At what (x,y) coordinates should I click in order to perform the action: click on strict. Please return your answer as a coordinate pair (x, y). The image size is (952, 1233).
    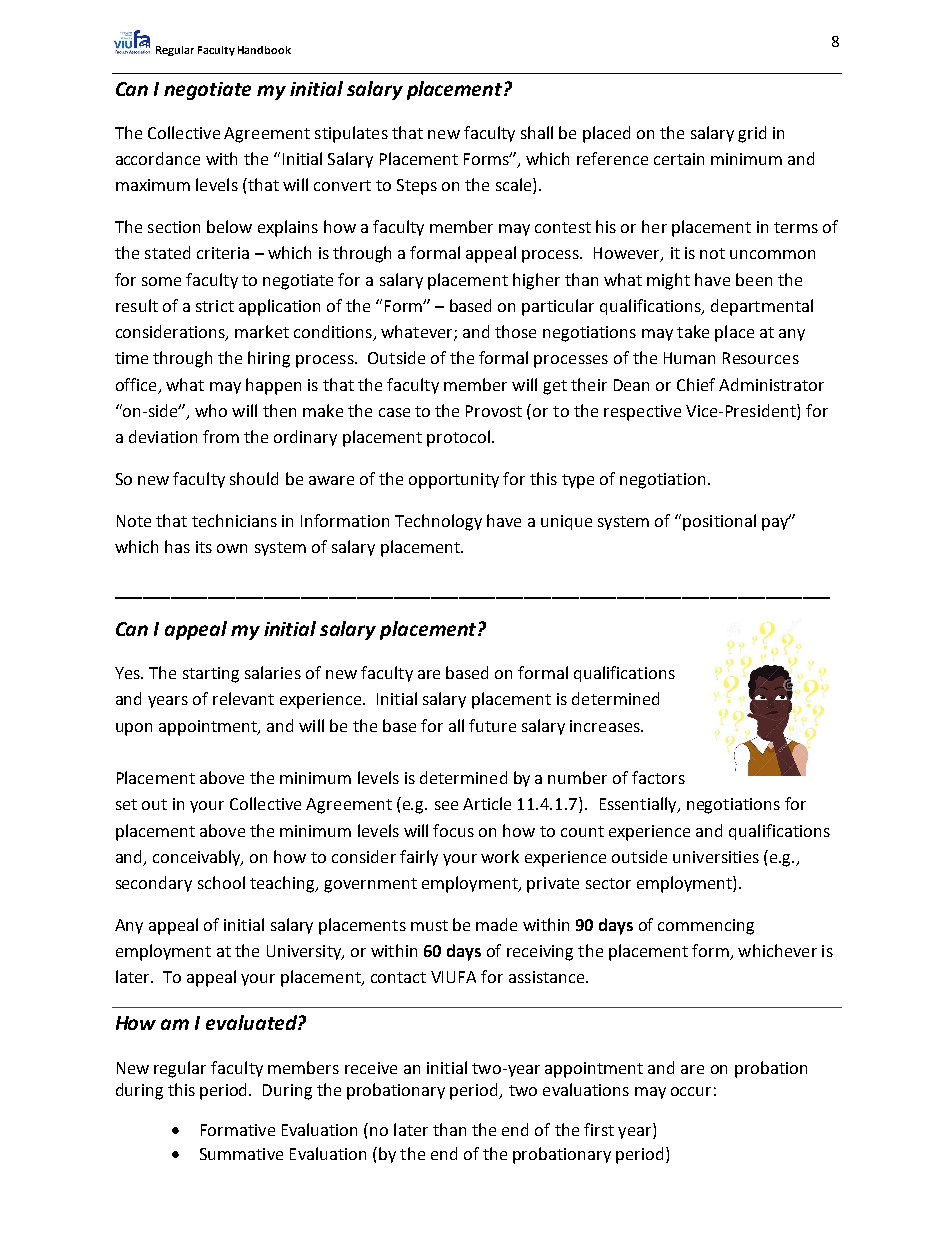
    Looking at the image, I should click on (215, 306).
